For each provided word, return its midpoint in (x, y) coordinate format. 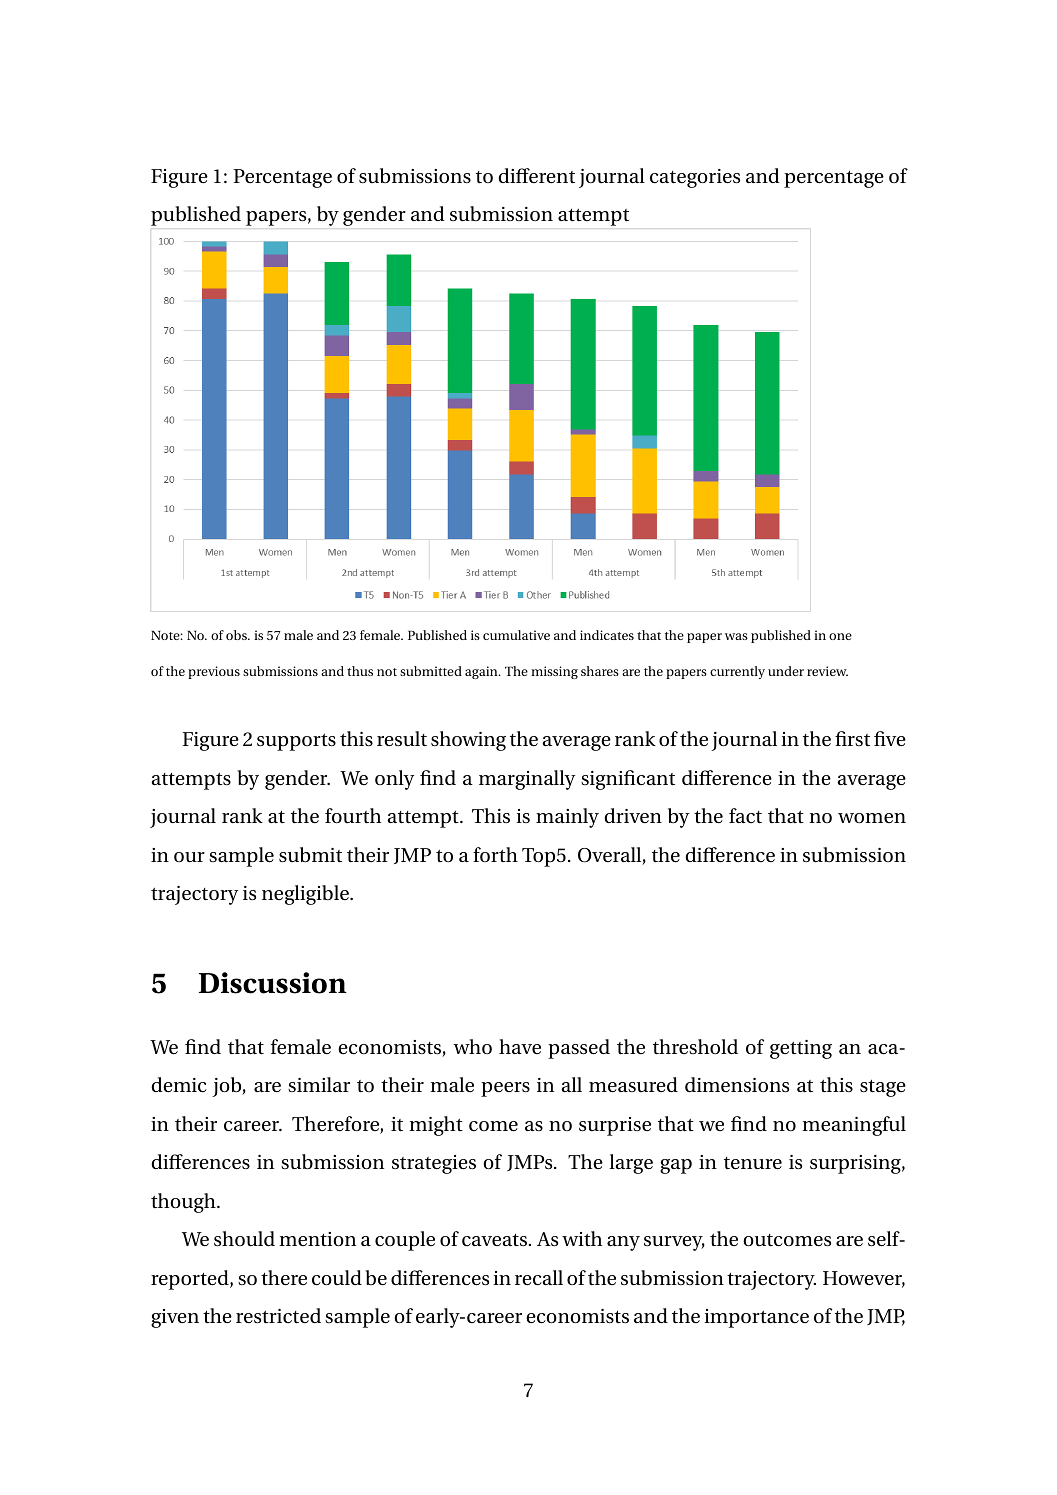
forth (495, 854)
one (840, 636)
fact (745, 816)
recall (539, 1278)
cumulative (516, 635)
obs (237, 635)
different (536, 176)
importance (756, 1318)
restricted (278, 1316)
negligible (306, 895)
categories (695, 178)
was (736, 636)
